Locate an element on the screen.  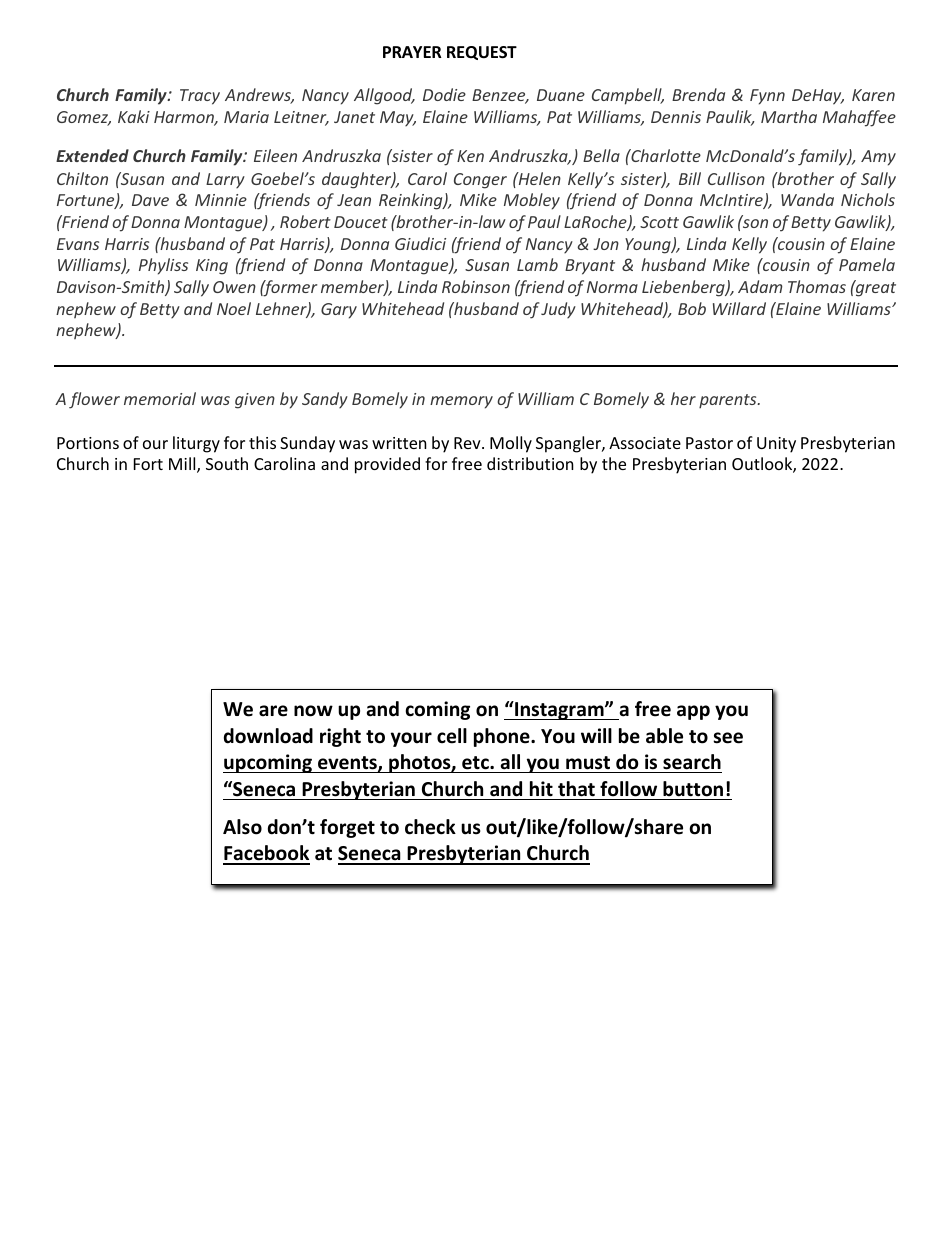
search is located at coordinates (692, 762).
